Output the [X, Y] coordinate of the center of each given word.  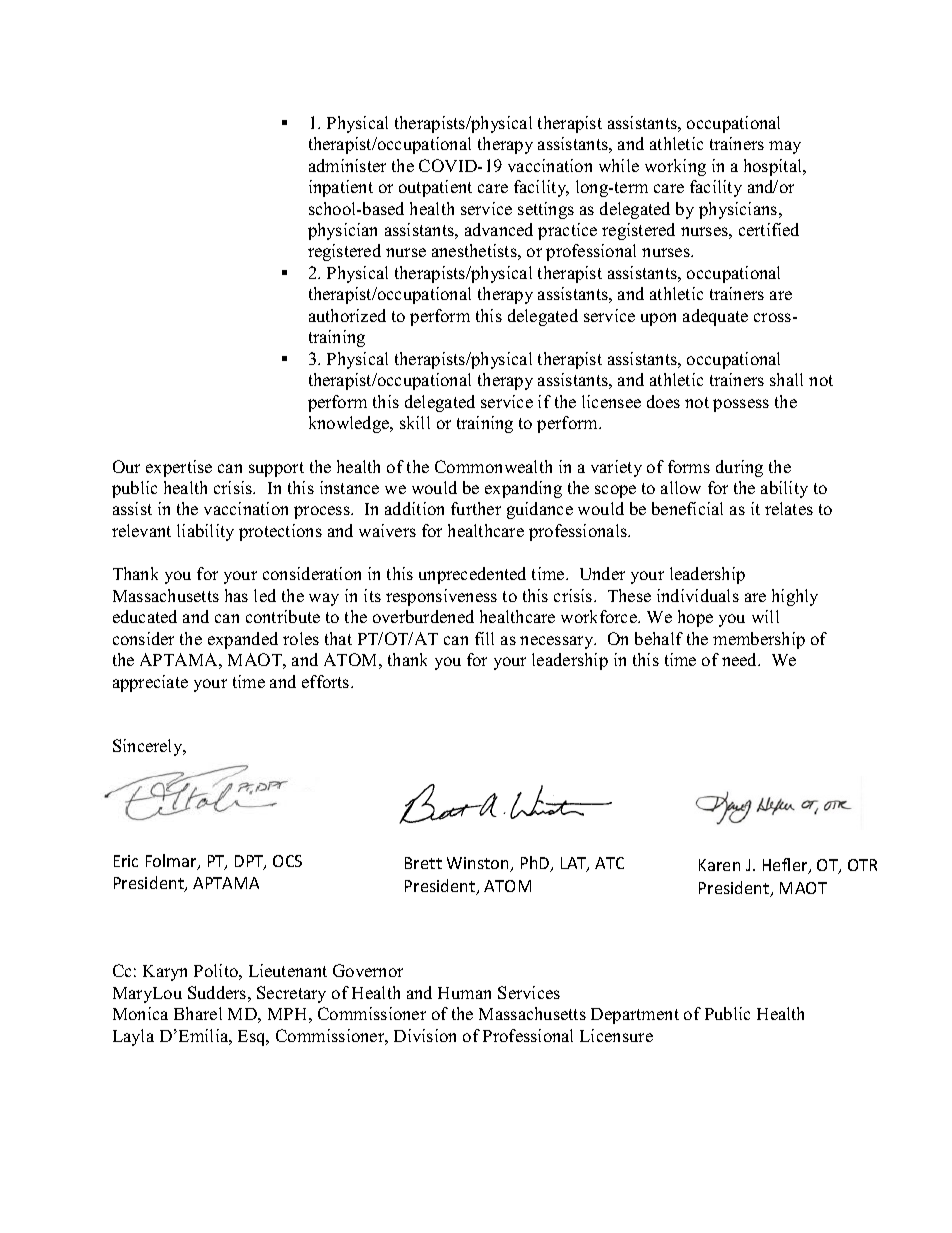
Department [635, 1016]
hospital [774, 167]
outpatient [435, 188]
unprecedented [472, 575]
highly [795, 597]
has [236, 595]
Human [464, 993]
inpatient [341, 188]
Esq [253, 1038]
